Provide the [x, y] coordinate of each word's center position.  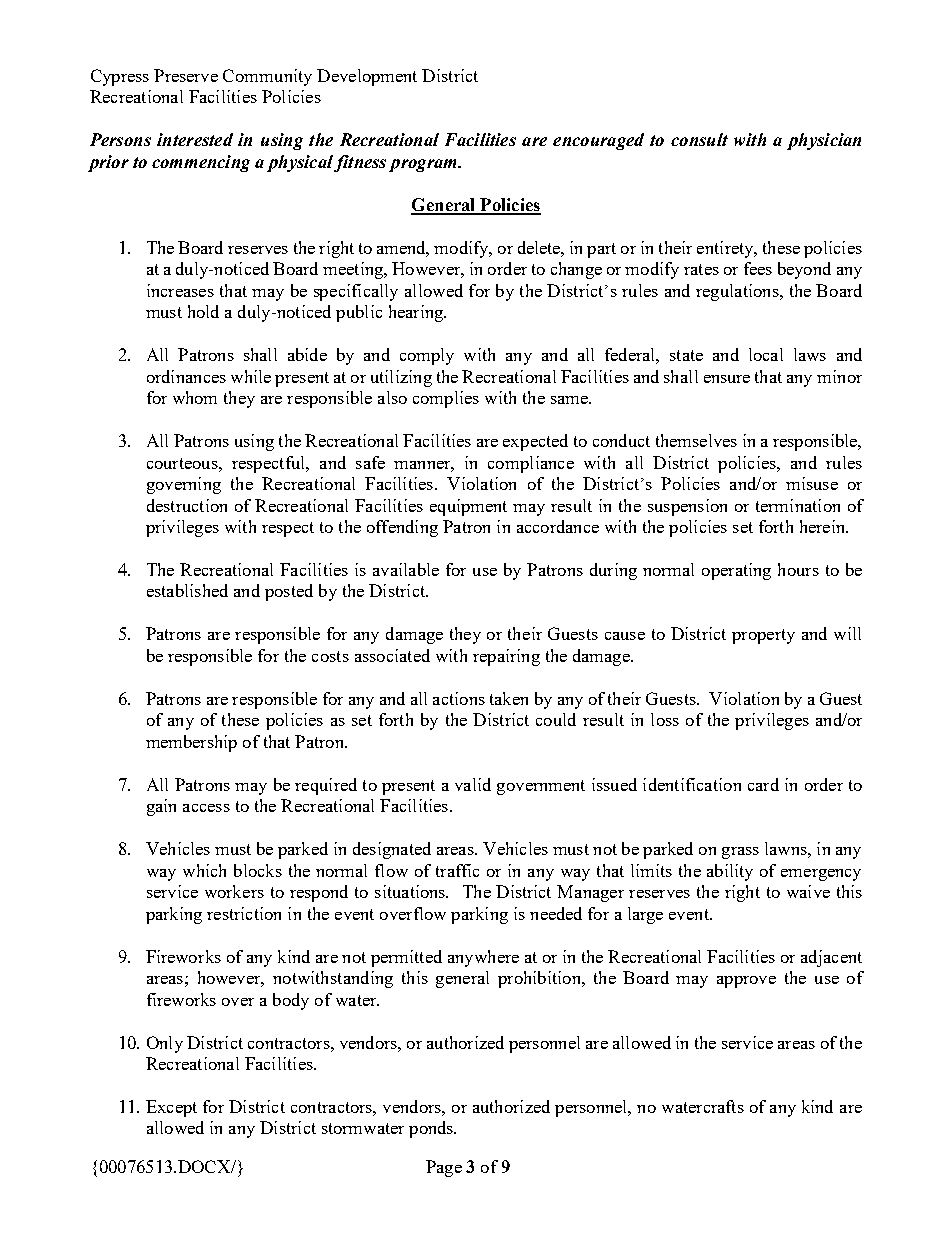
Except [171, 1108]
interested [195, 139]
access [206, 808]
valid [473, 784]
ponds [432, 1129]
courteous [183, 463]
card [763, 784]
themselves [696, 440]
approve [746, 982]
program [424, 165]
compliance [531, 464]
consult [699, 139]
